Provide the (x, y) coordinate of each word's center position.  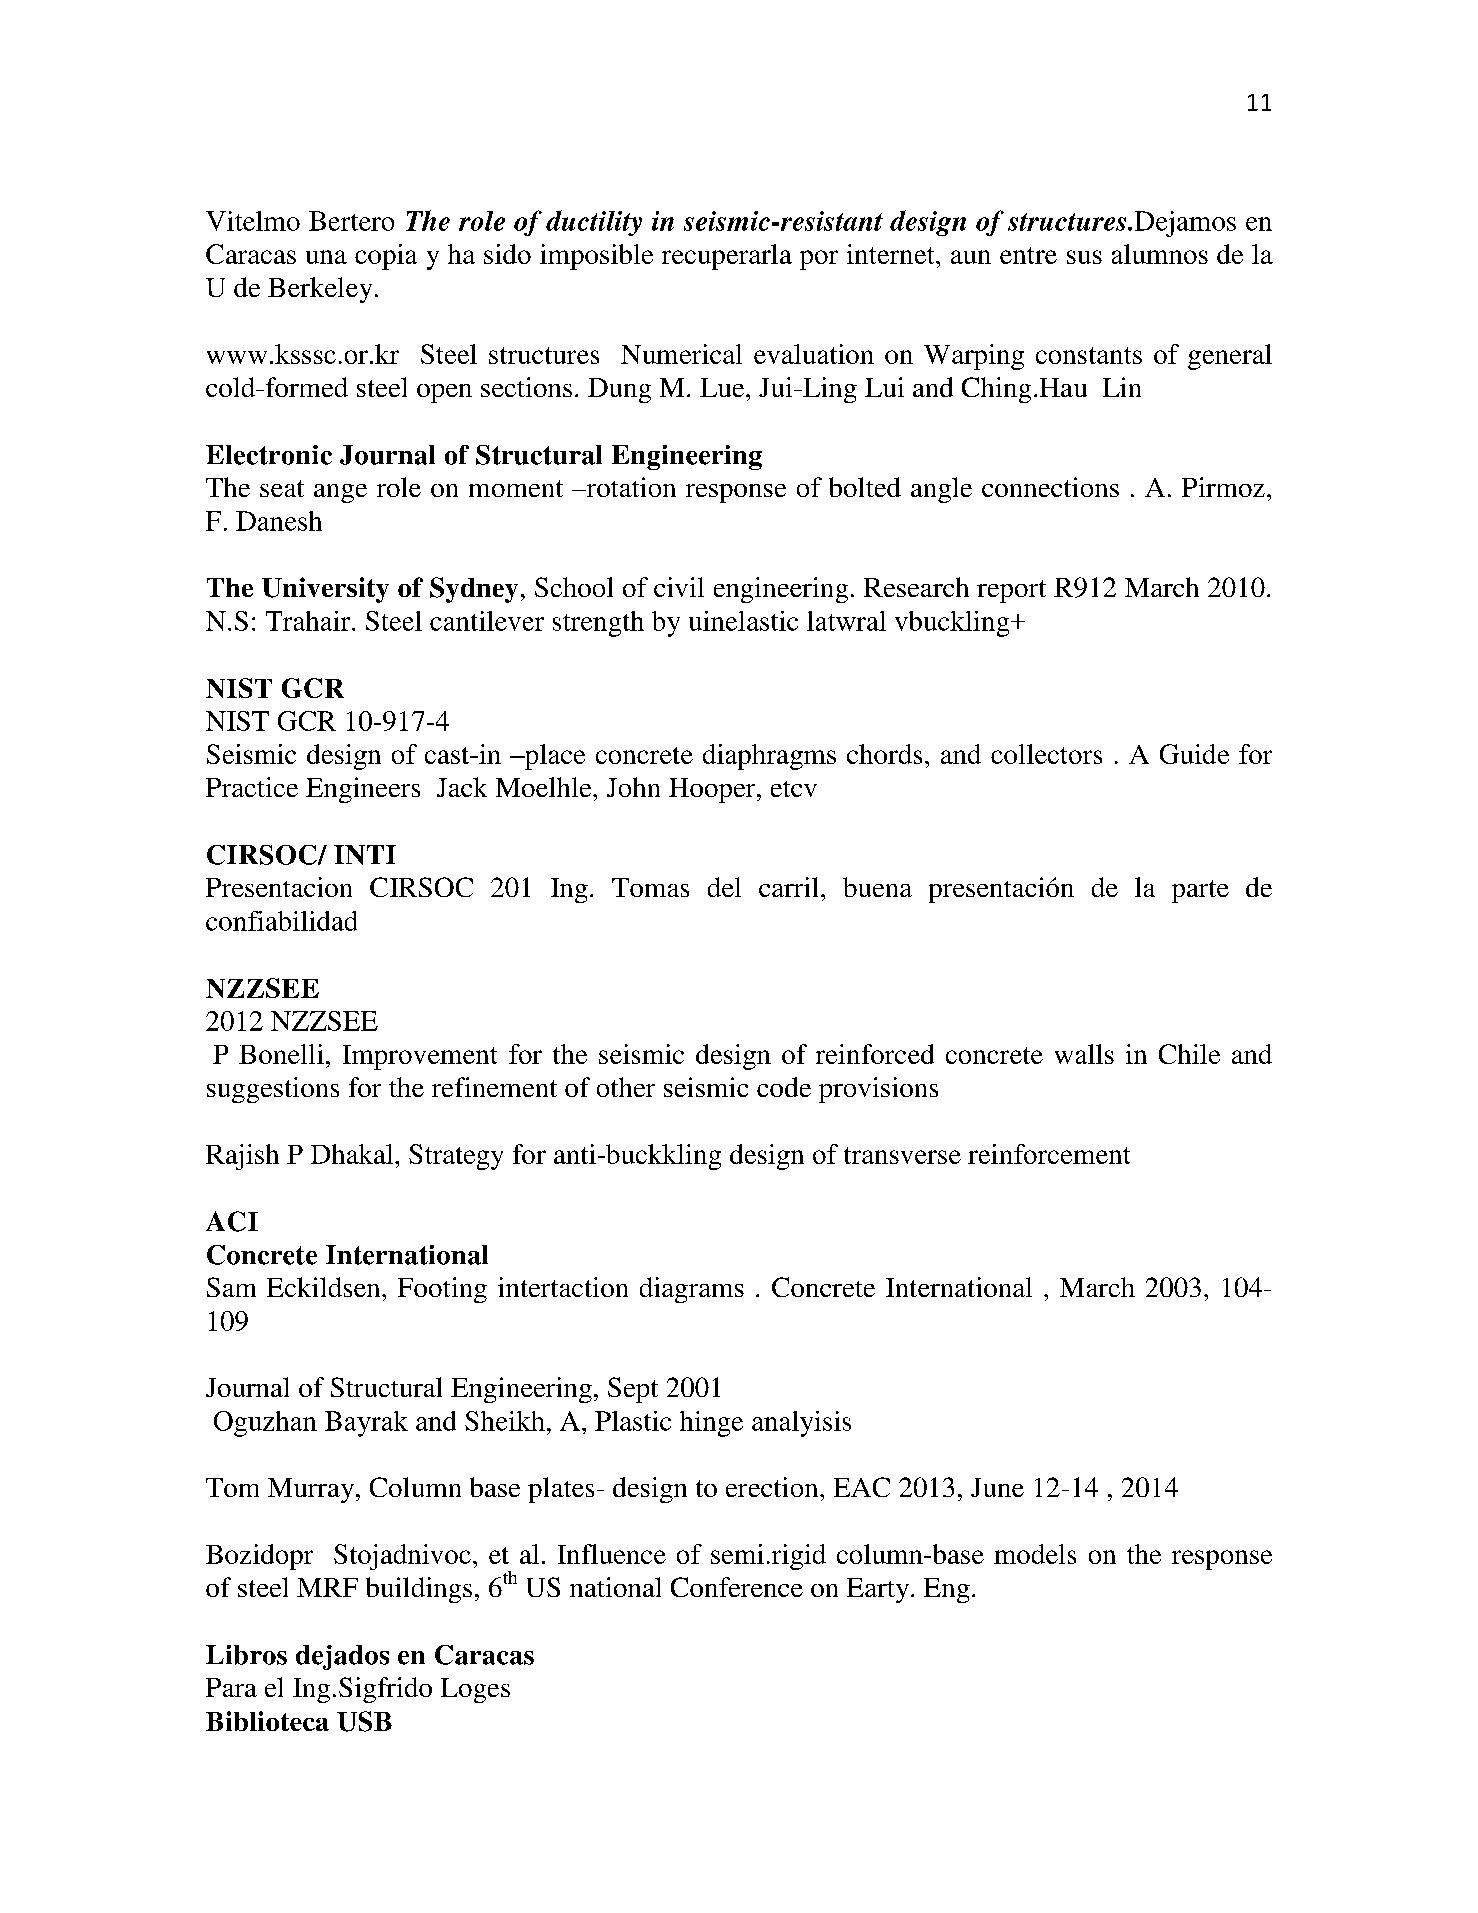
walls (1084, 1054)
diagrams (692, 1290)
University (325, 590)
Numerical (681, 354)
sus (1084, 257)
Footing (442, 1290)
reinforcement (1049, 1154)
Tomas (650, 887)
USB (364, 1721)
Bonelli (281, 1054)
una (326, 257)
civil (679, 587)
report (1011, 591)
